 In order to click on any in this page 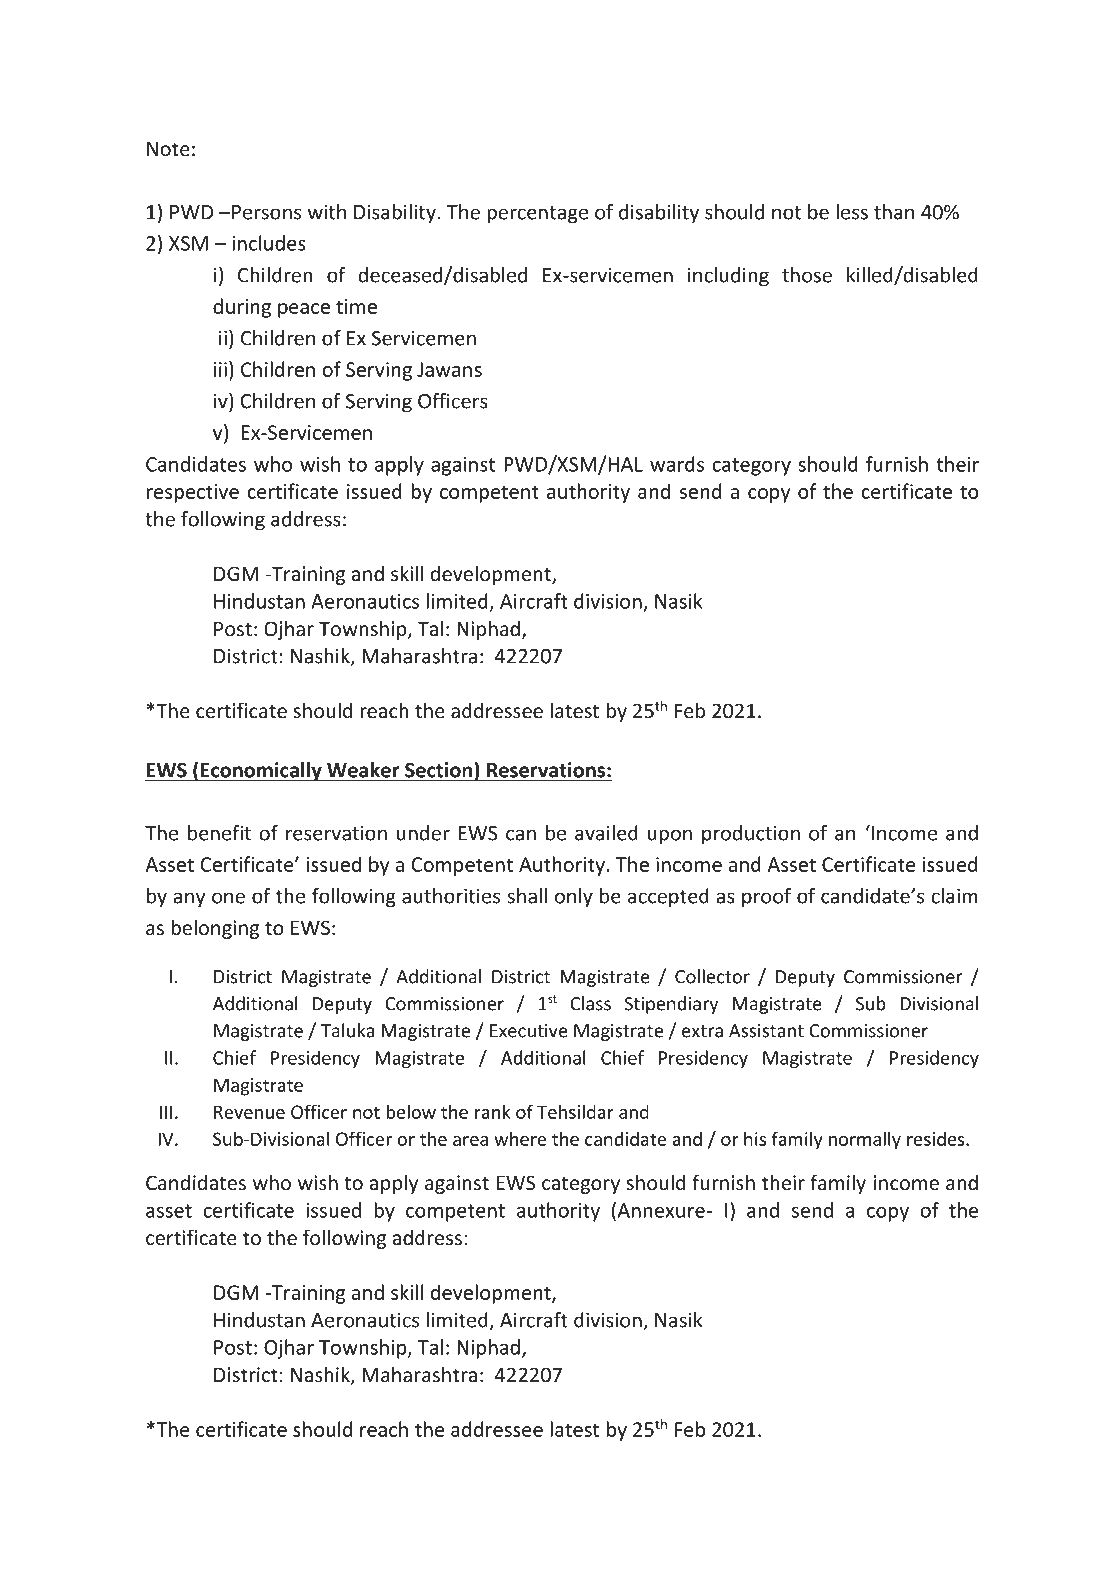, I will do `click(189, 900)`.
